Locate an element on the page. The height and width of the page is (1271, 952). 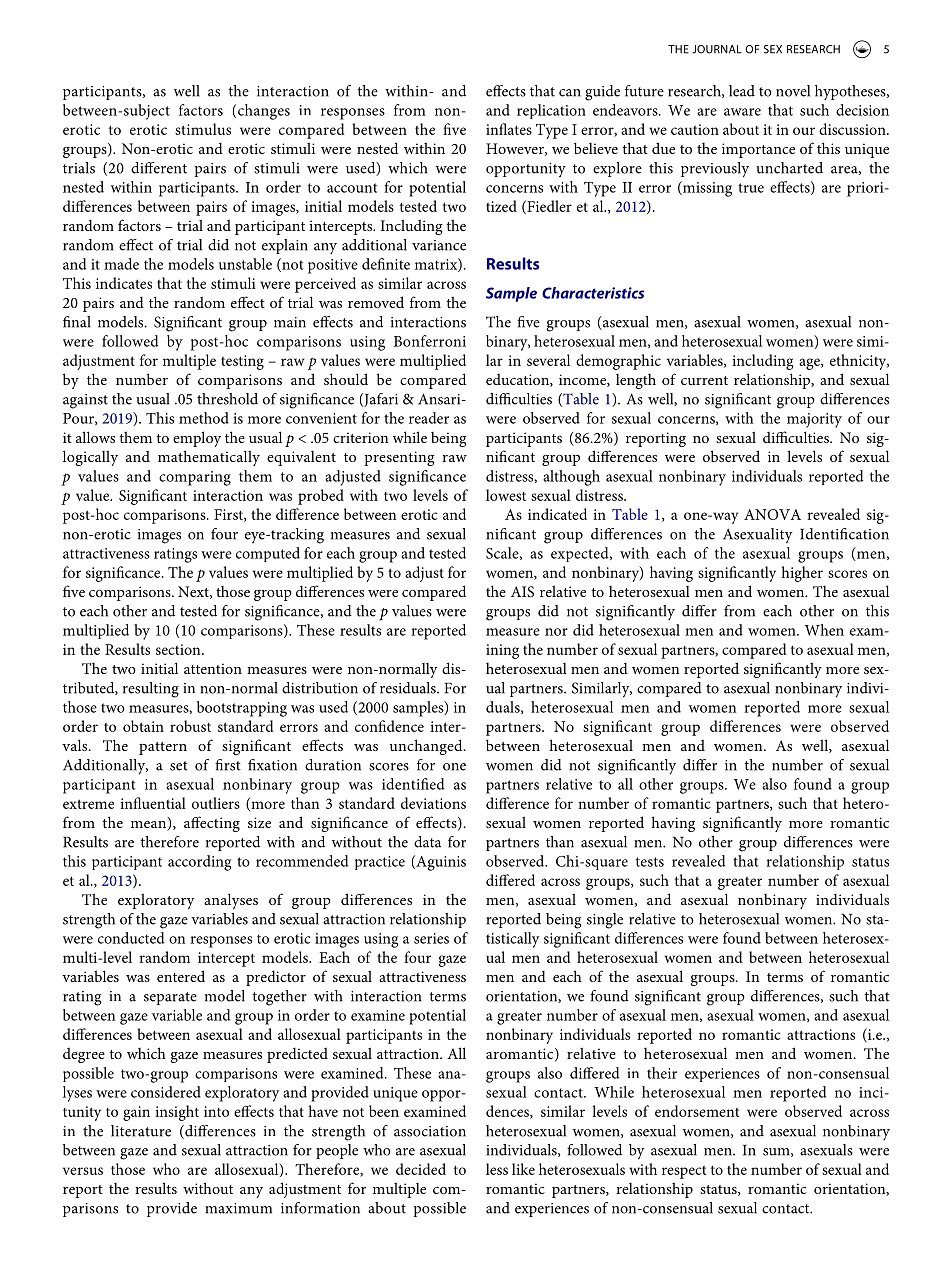
respect is located at coordinates (684, 1172).
